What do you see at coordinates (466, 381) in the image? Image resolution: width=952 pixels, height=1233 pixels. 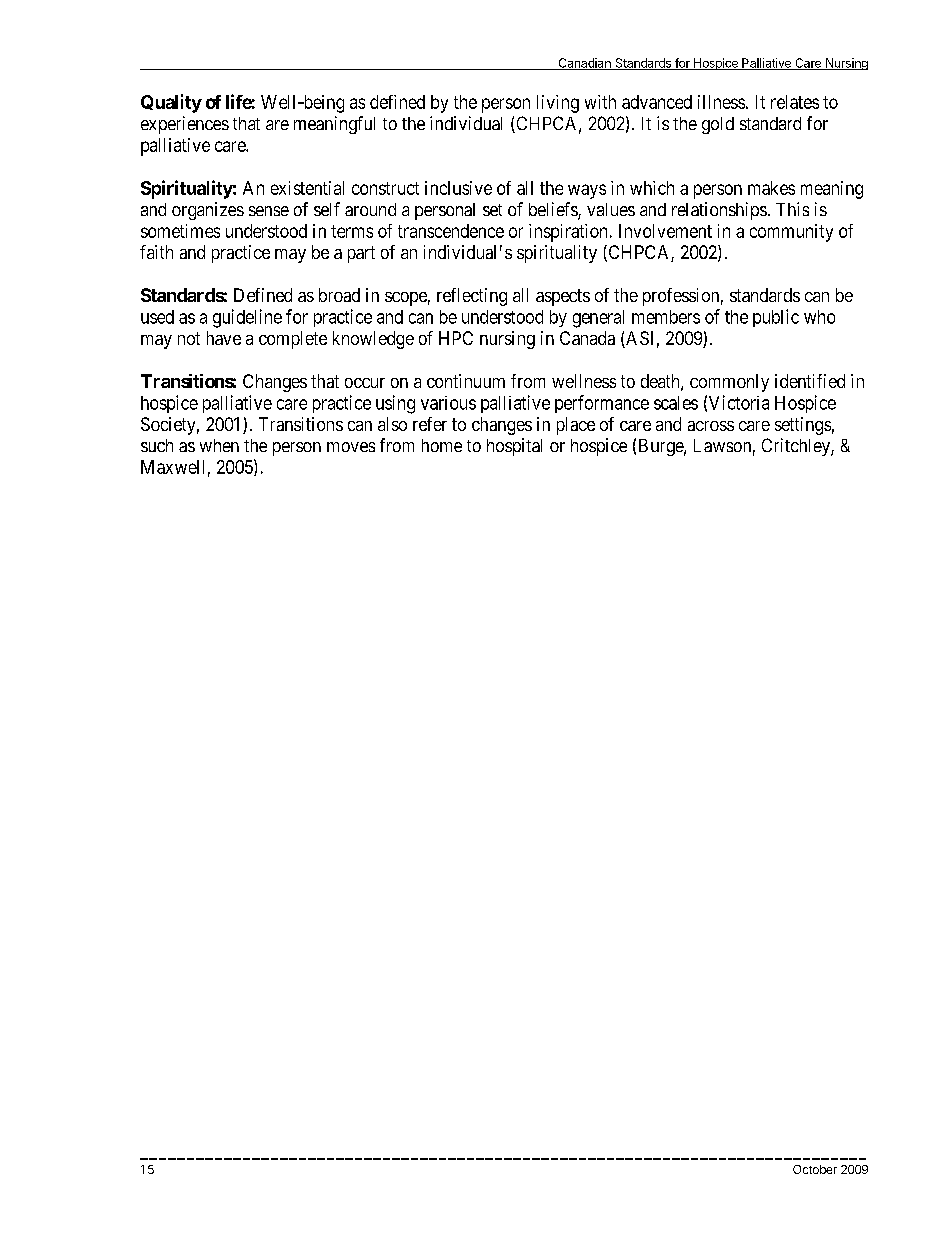 I see `continuum` at bounding box center [466, 381].
